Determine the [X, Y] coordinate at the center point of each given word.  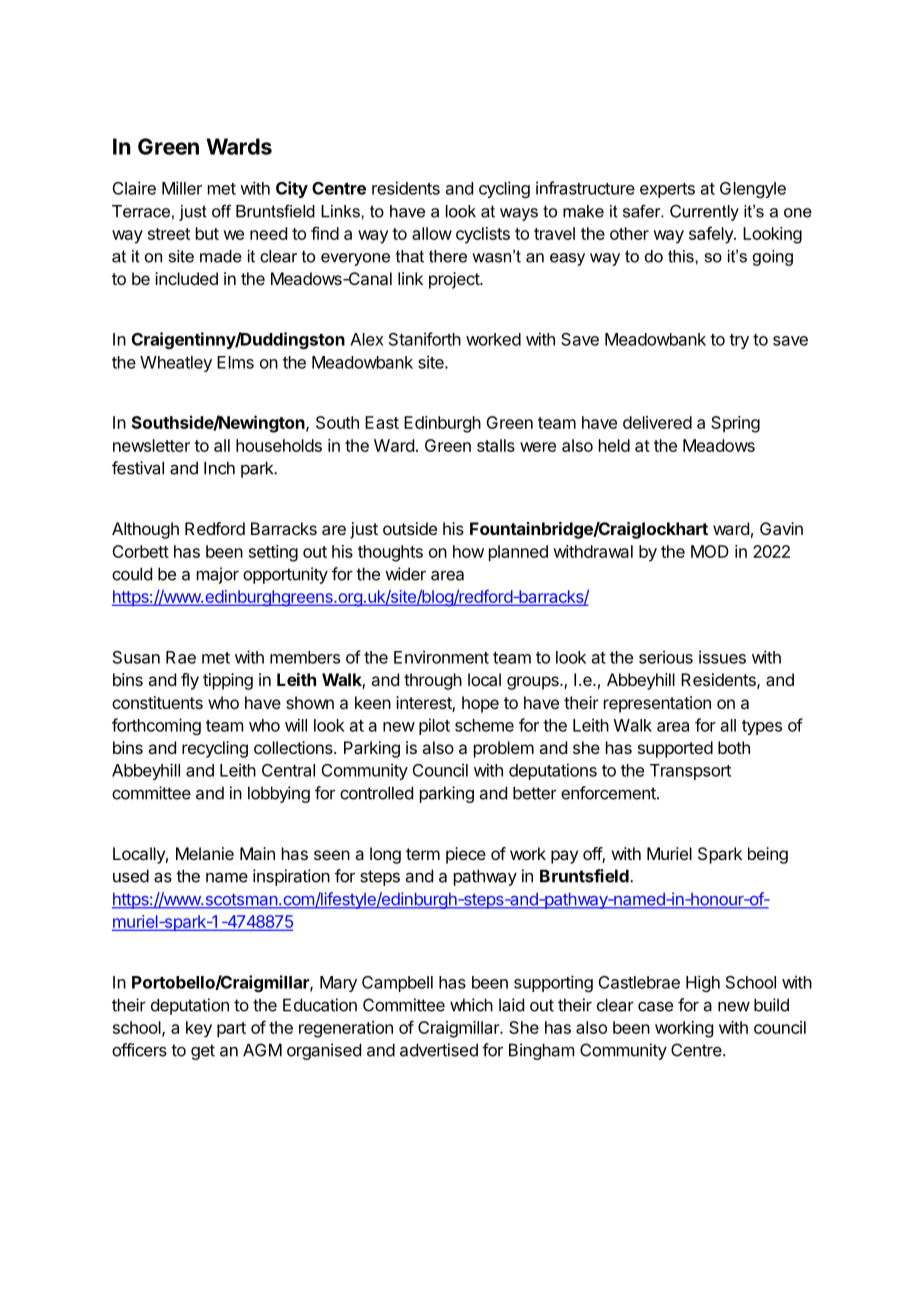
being [768, 855]
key [199, 1029]
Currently [704, 213]
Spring [735, 424]
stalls [496, 445]
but [207, 233]
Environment [441, 657]
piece [466, 855]
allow [432, 233]
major [218, 575]
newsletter [151, 445]
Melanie [205, 853]
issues [722, 657]
